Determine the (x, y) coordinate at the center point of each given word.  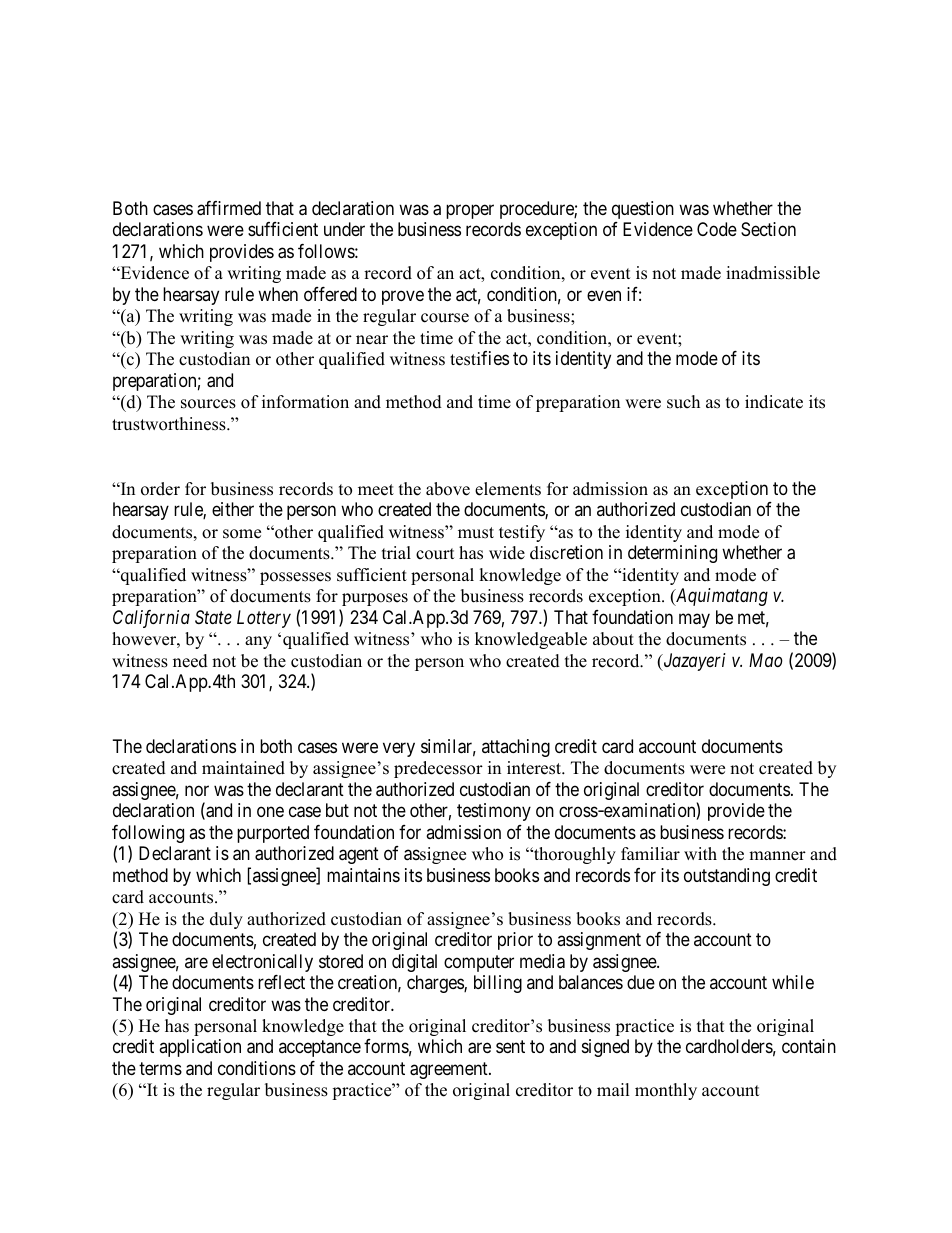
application (200, 1048)
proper (470, 211)
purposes (375, 599)
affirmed (229, 208)
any (258, 642)
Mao (766, 660)
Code (717, 229)
